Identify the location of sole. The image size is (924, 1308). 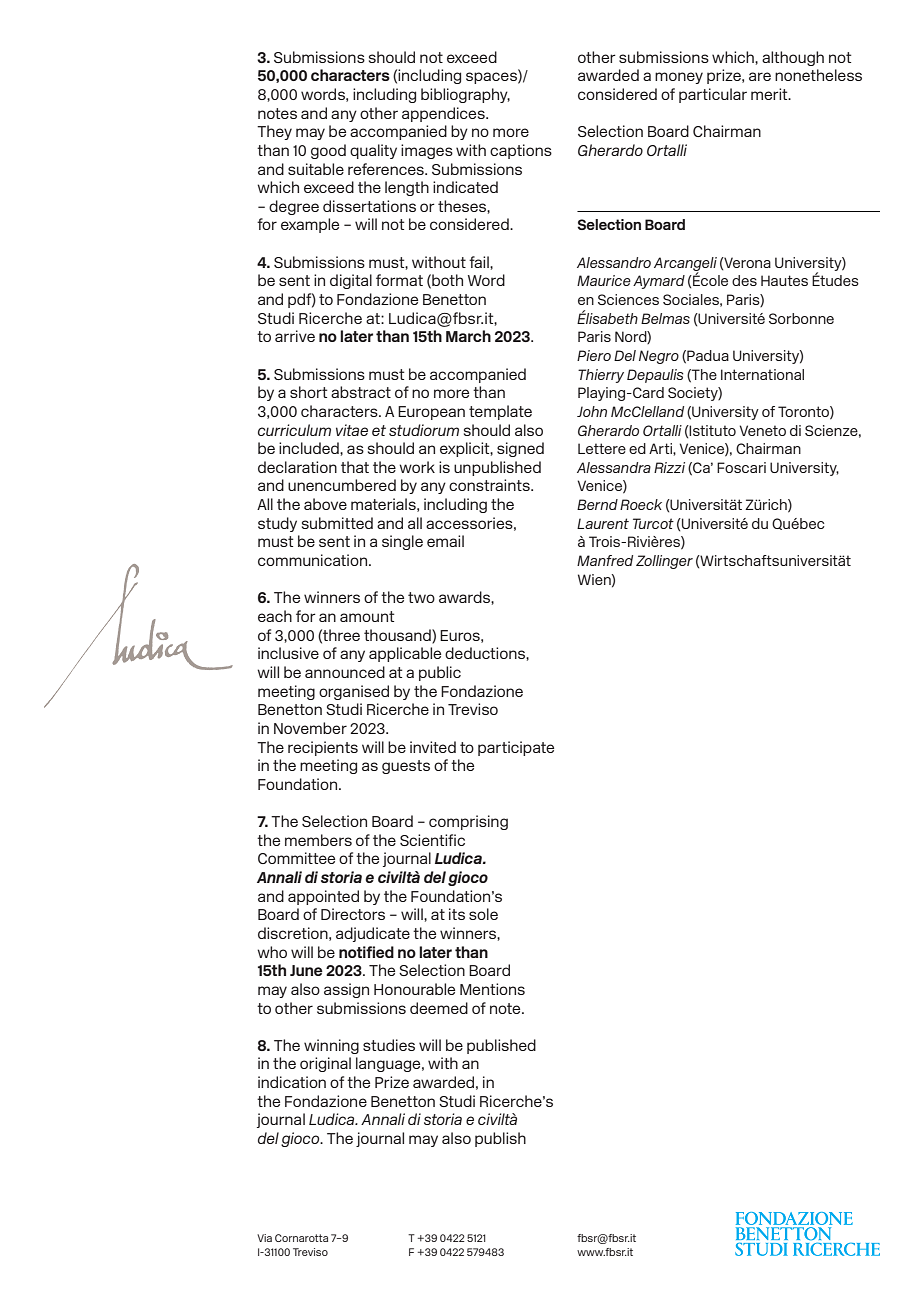
(483, 914).
